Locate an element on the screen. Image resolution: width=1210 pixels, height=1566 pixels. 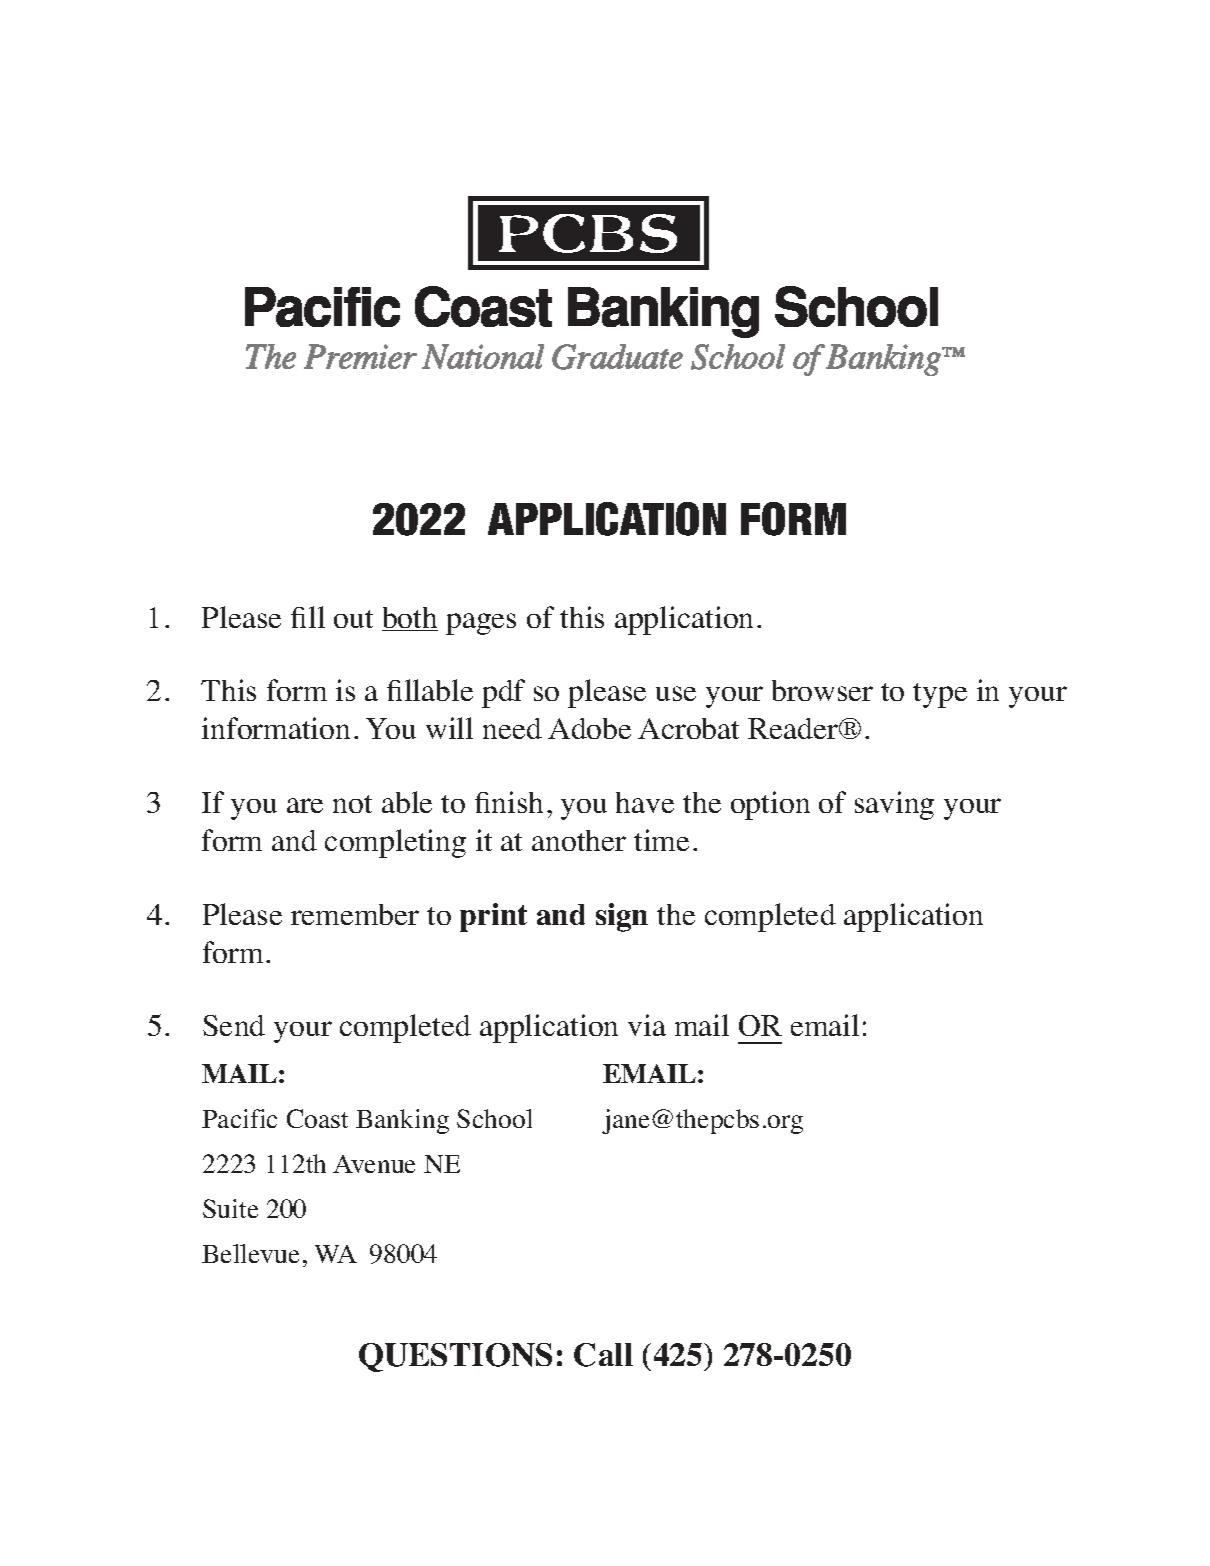
Bellevue is located at coordinates (250, 1253).
